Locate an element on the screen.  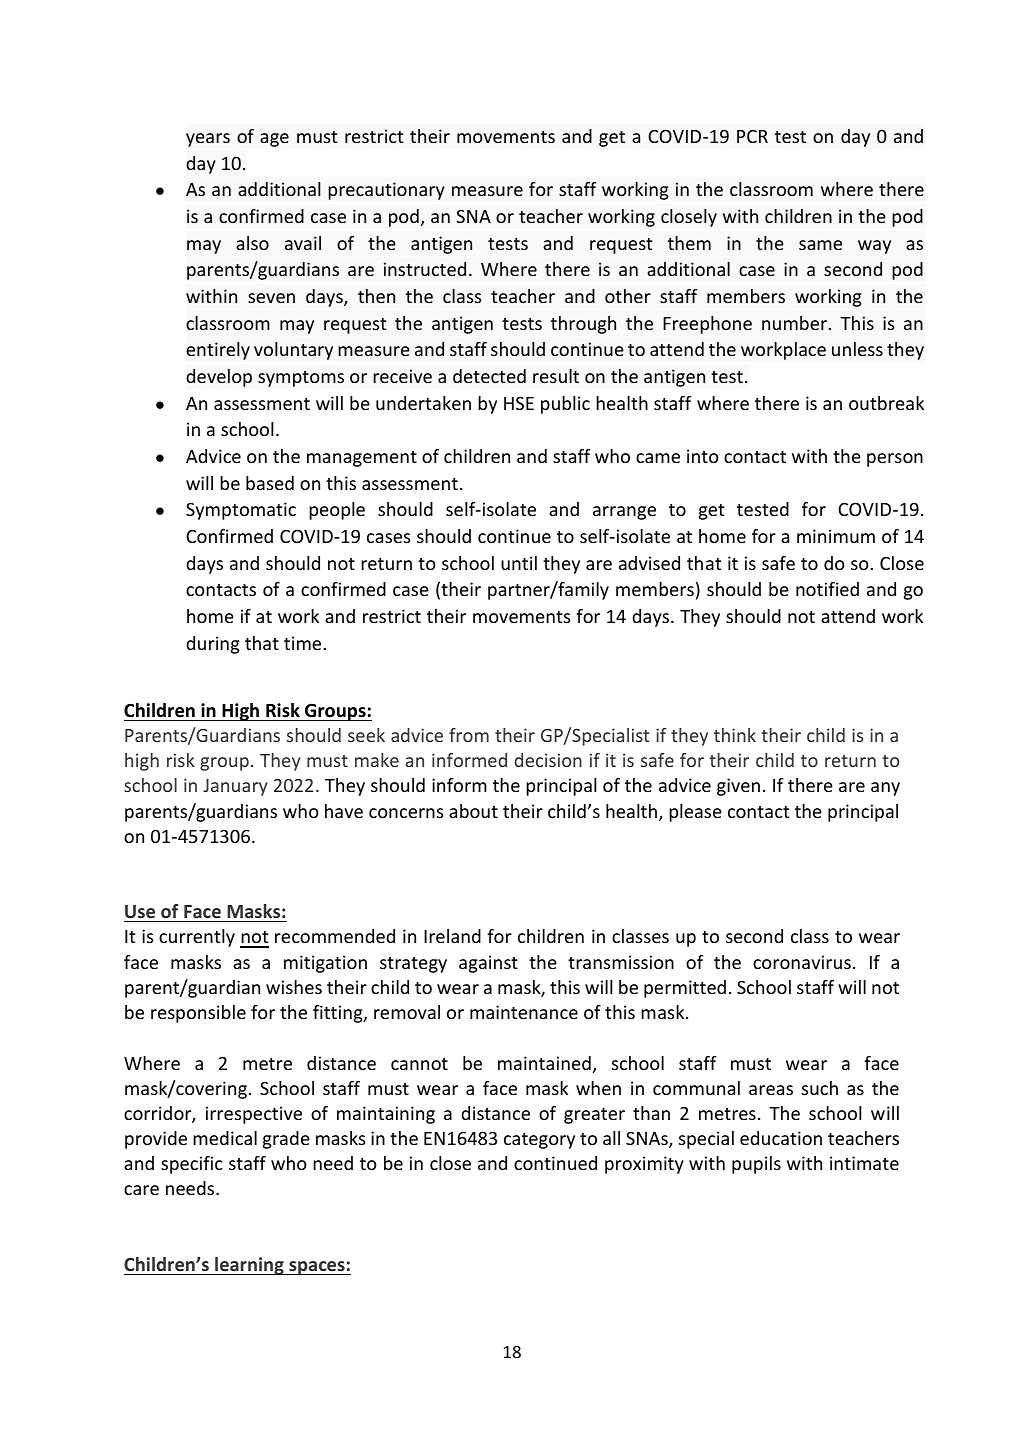
outbreak is located at coordinates (886, 403).
